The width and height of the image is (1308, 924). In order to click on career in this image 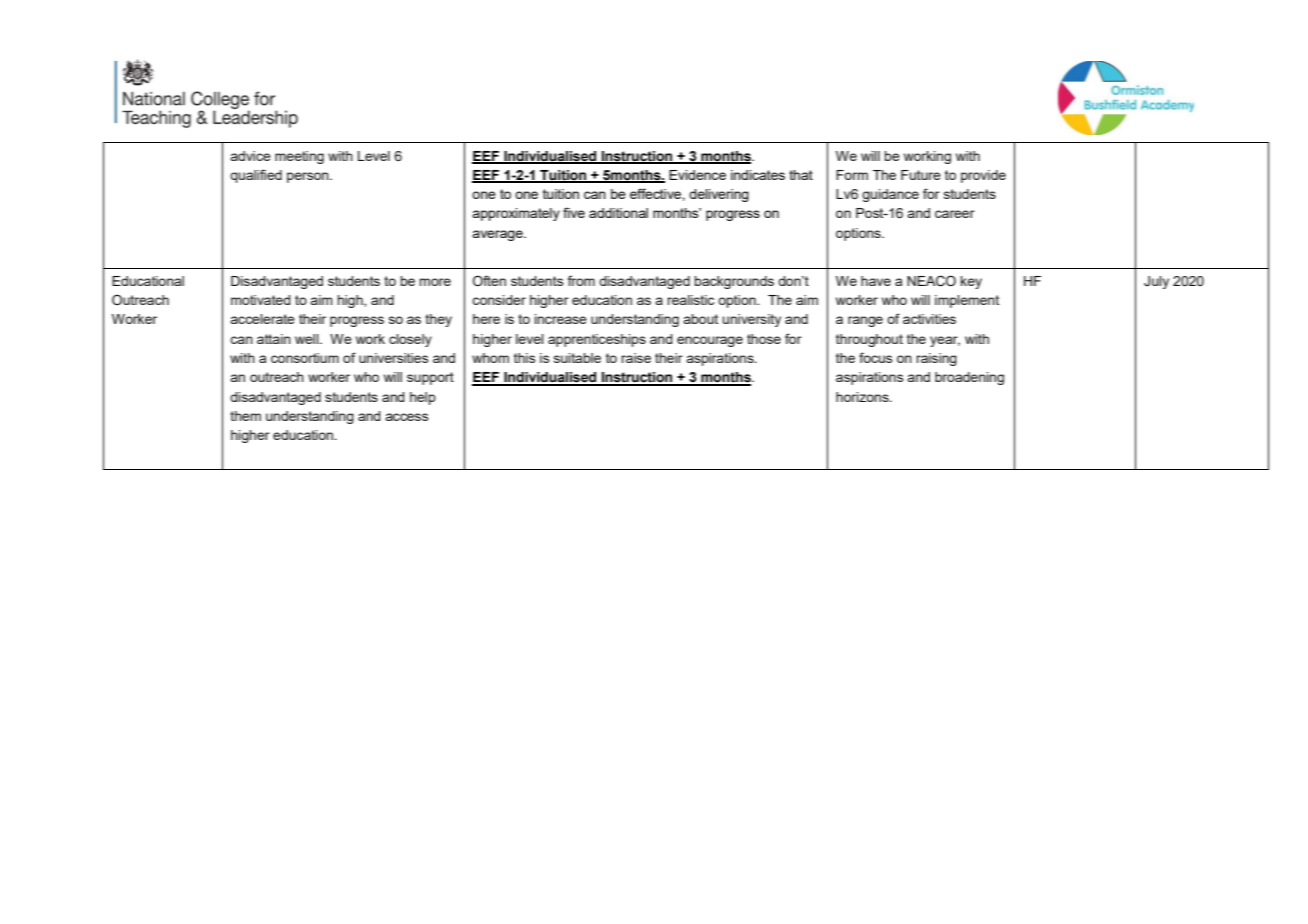, I will do `click(955, 214)`.
